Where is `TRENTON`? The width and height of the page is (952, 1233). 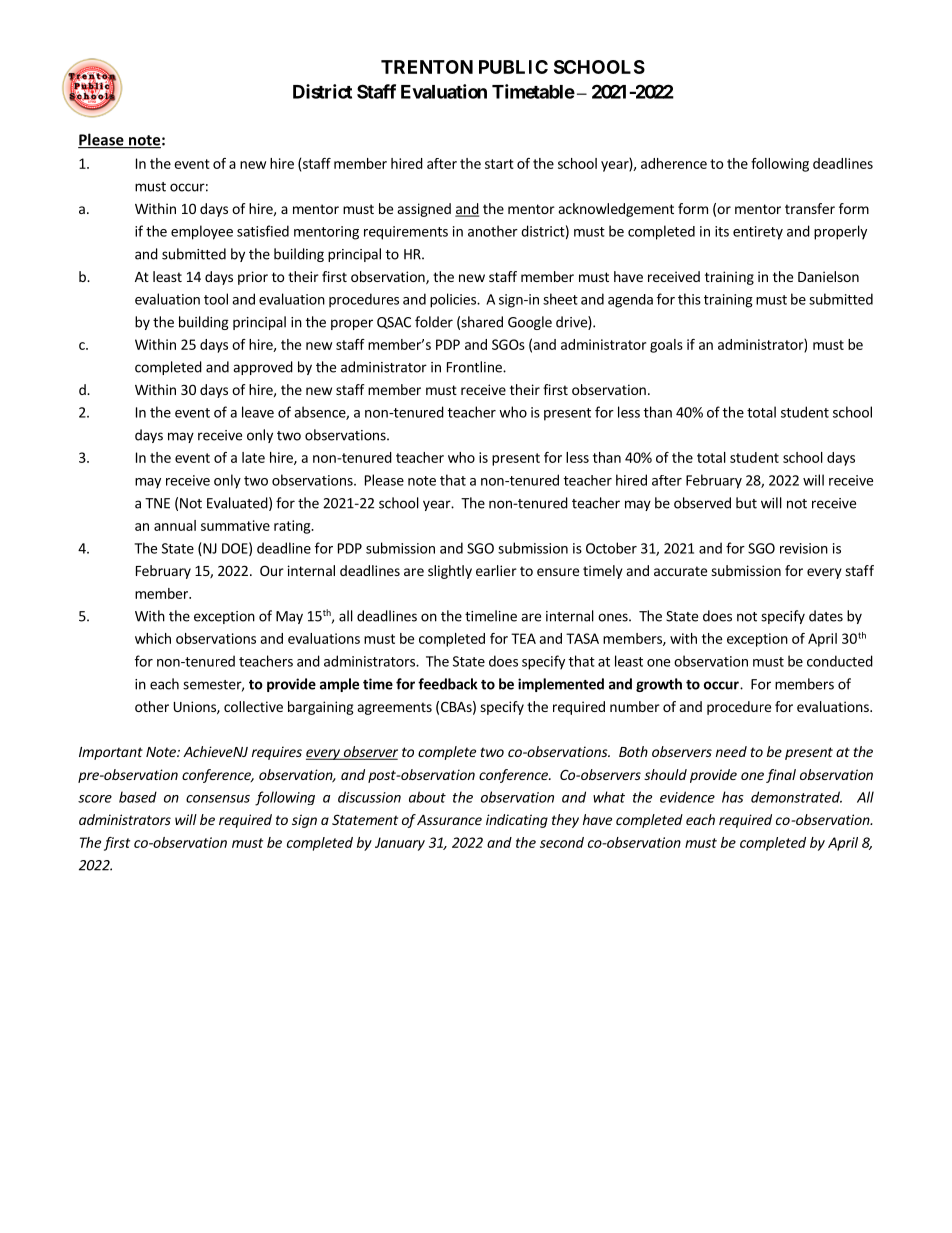
TRENTON is located at coordinates (427, 67).
